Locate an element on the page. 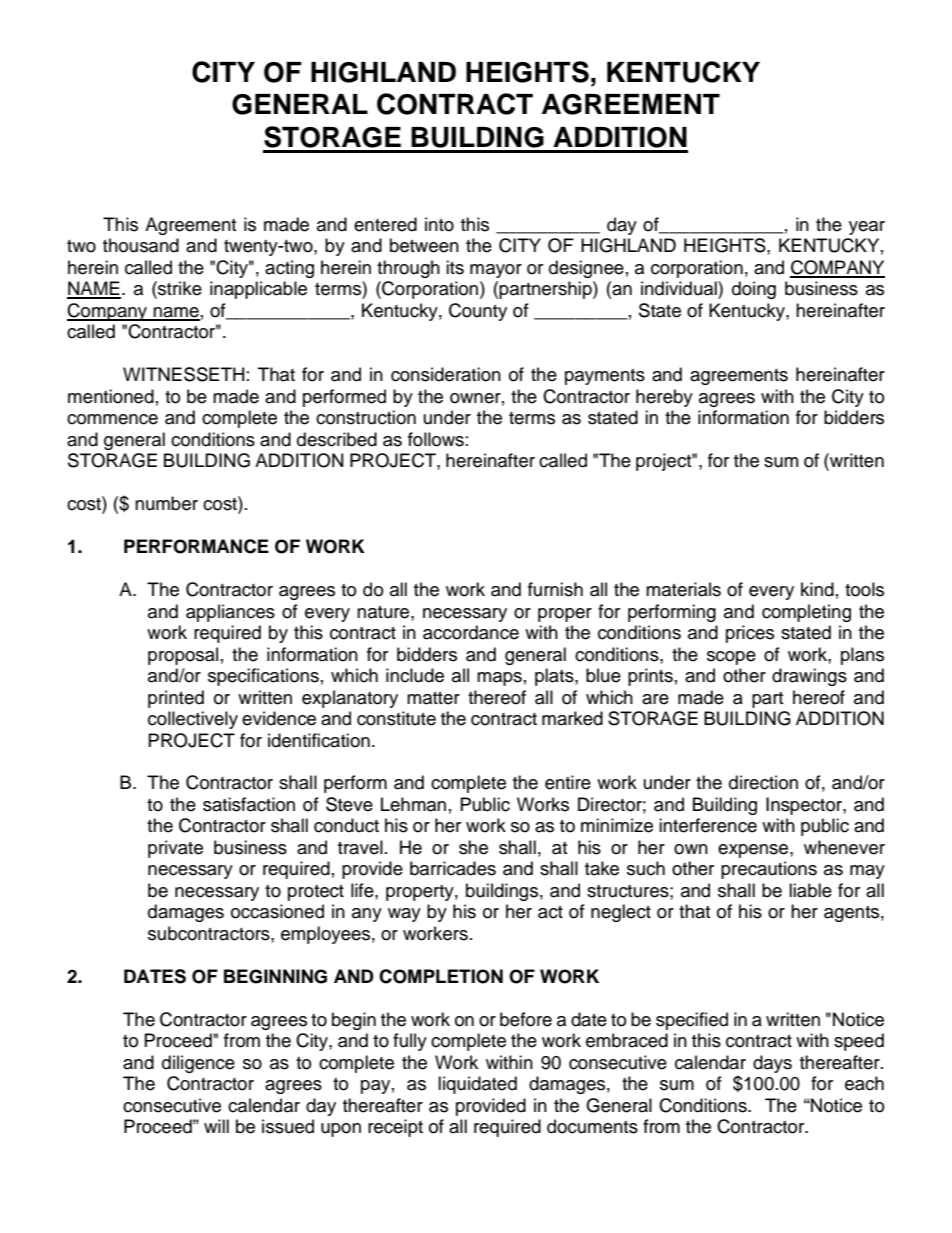 This document has width=952, height=1233. drawings is located at coordinates (809, 677).
